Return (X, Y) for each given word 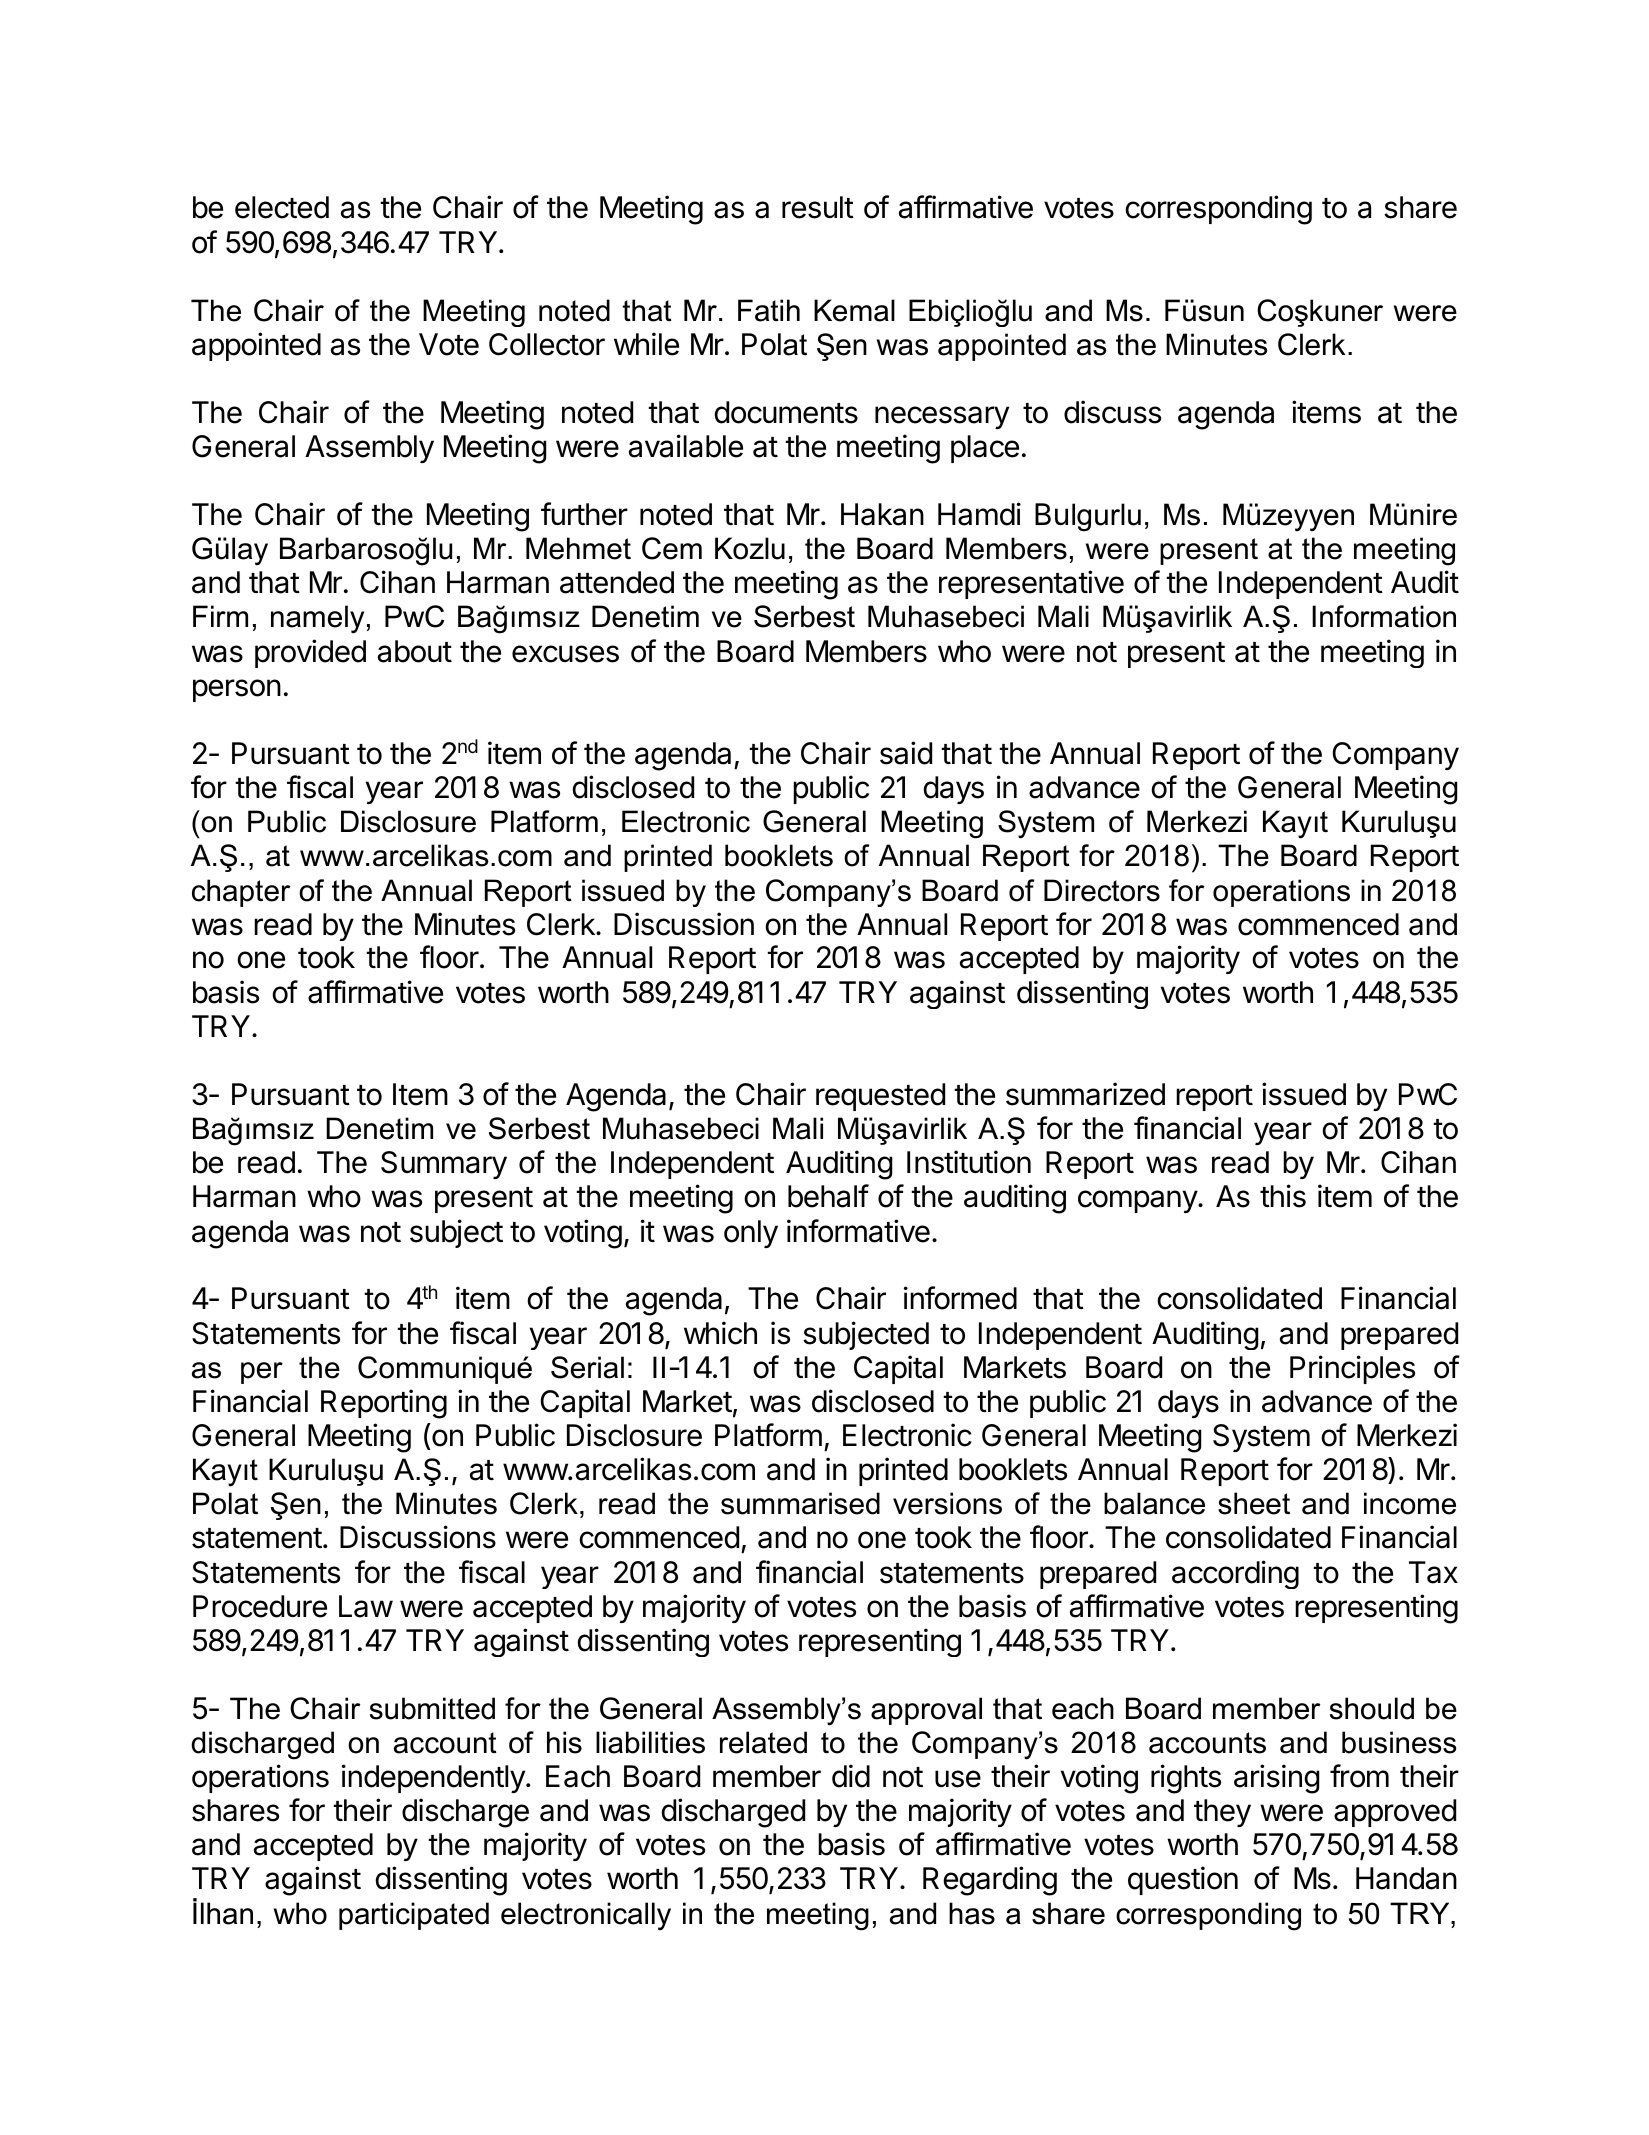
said (906, 753)
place (985, 449)
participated (414, 1916)
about (415, 651)
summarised (800, 1503)
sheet (1254, 1503)
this (1283, 1196)
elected (282, 207)
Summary (444, 1165)
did (851, 1776)
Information (1384, 616)
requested (880, 1097)
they (1222, 1813)
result (818, 207)
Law (366, 1606)
